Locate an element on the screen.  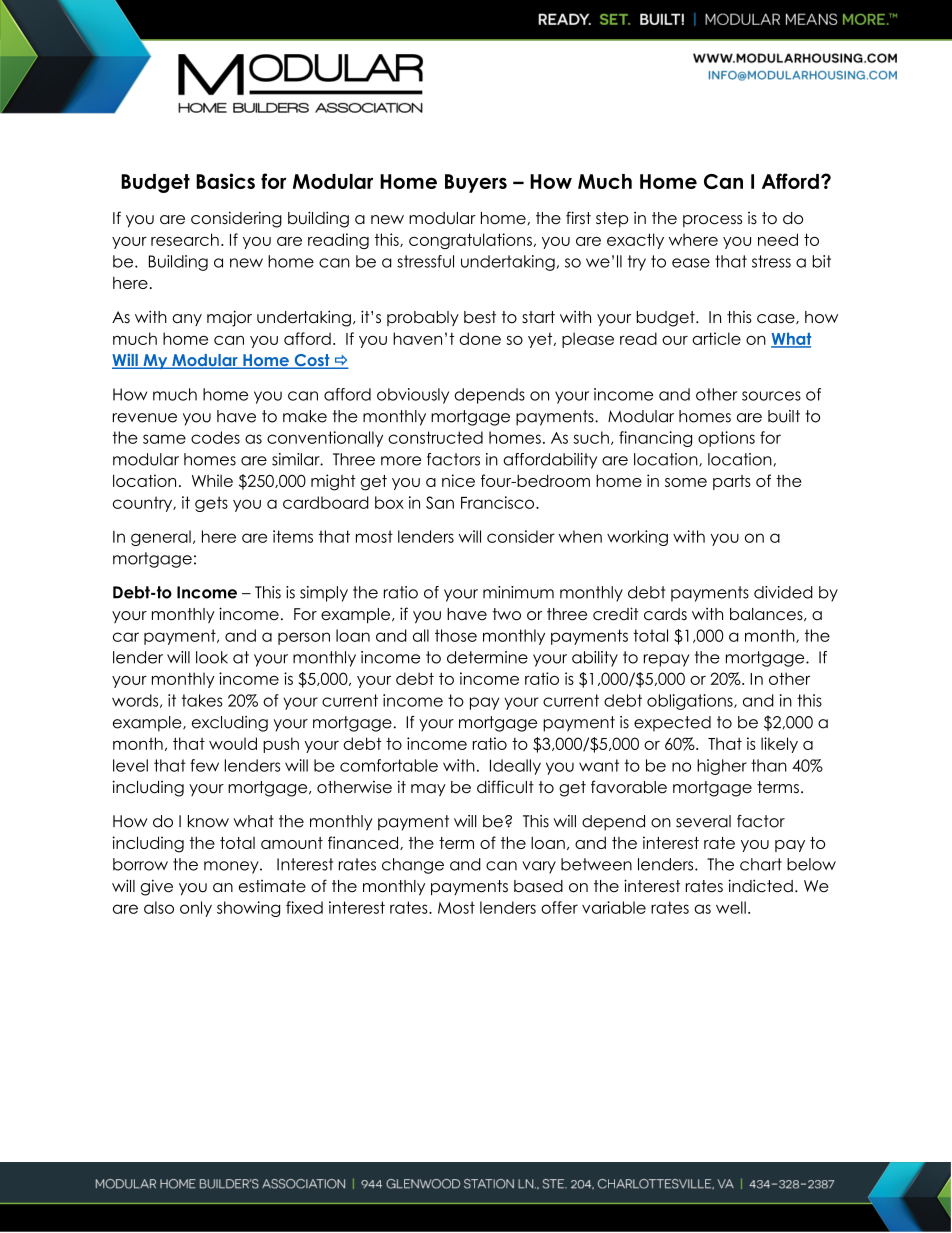
constructed is located at coordinates (435, 437).
